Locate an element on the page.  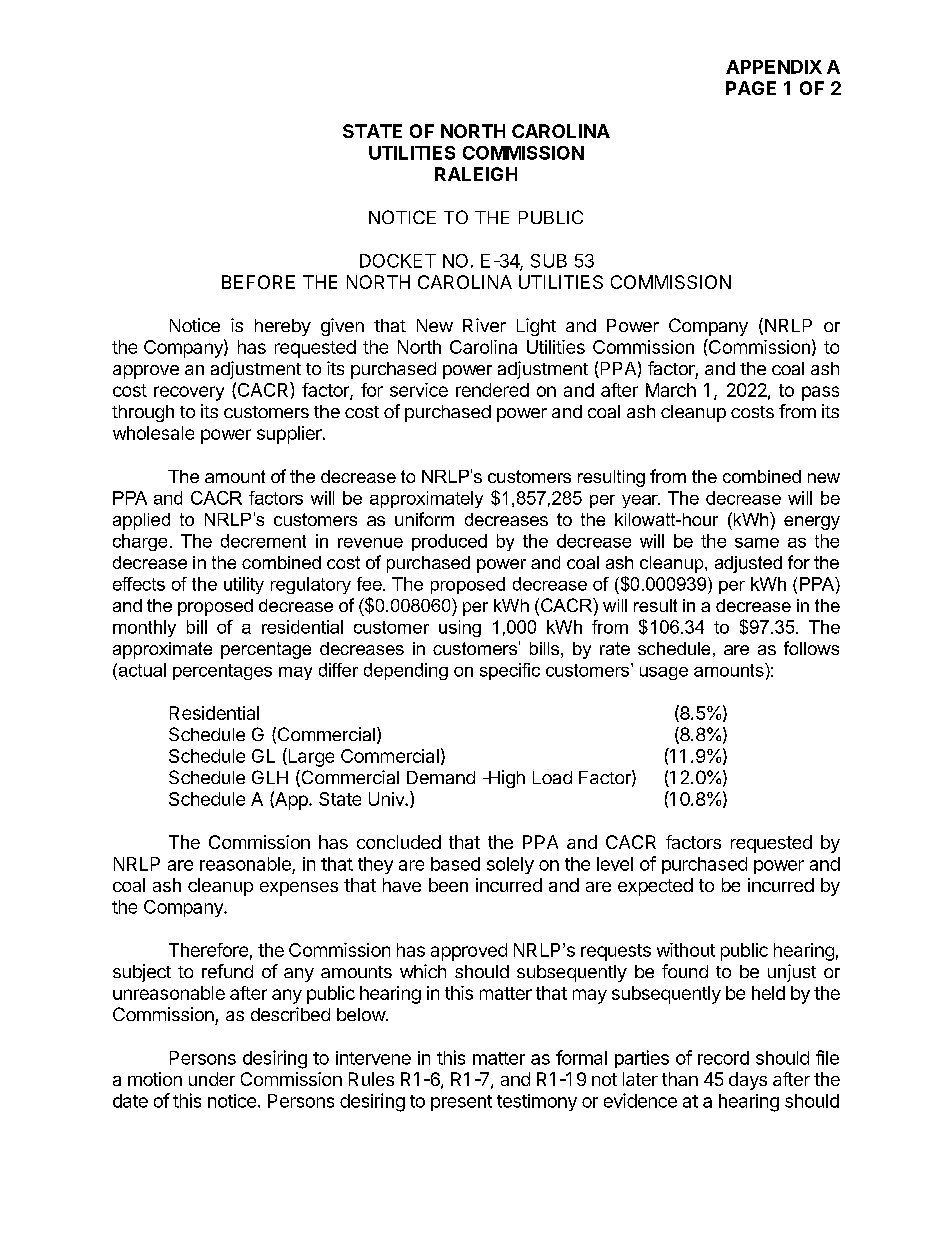
utility is located at coordinates (244, 585).
